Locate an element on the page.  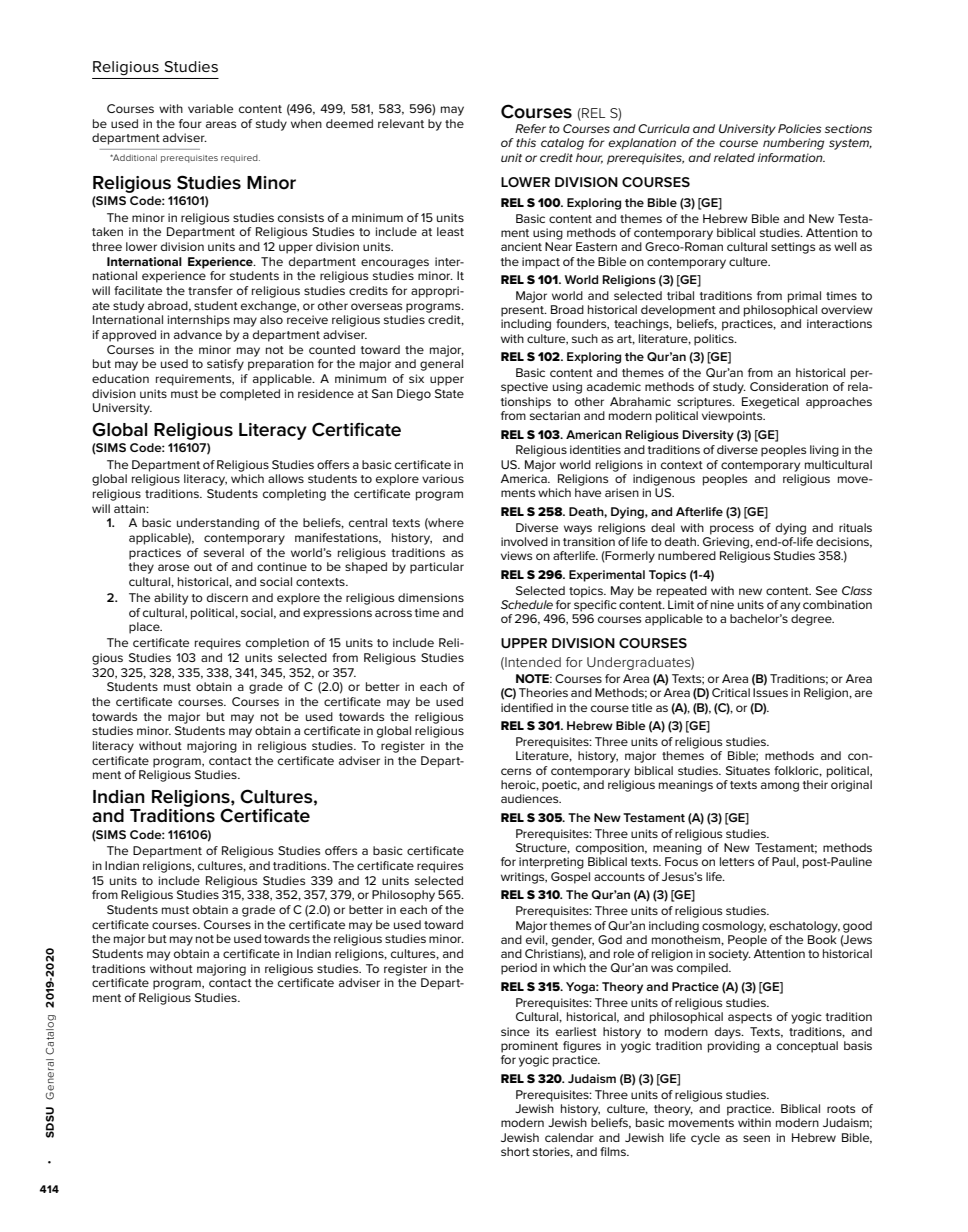
numbering is located at coordinates (793, 144).
